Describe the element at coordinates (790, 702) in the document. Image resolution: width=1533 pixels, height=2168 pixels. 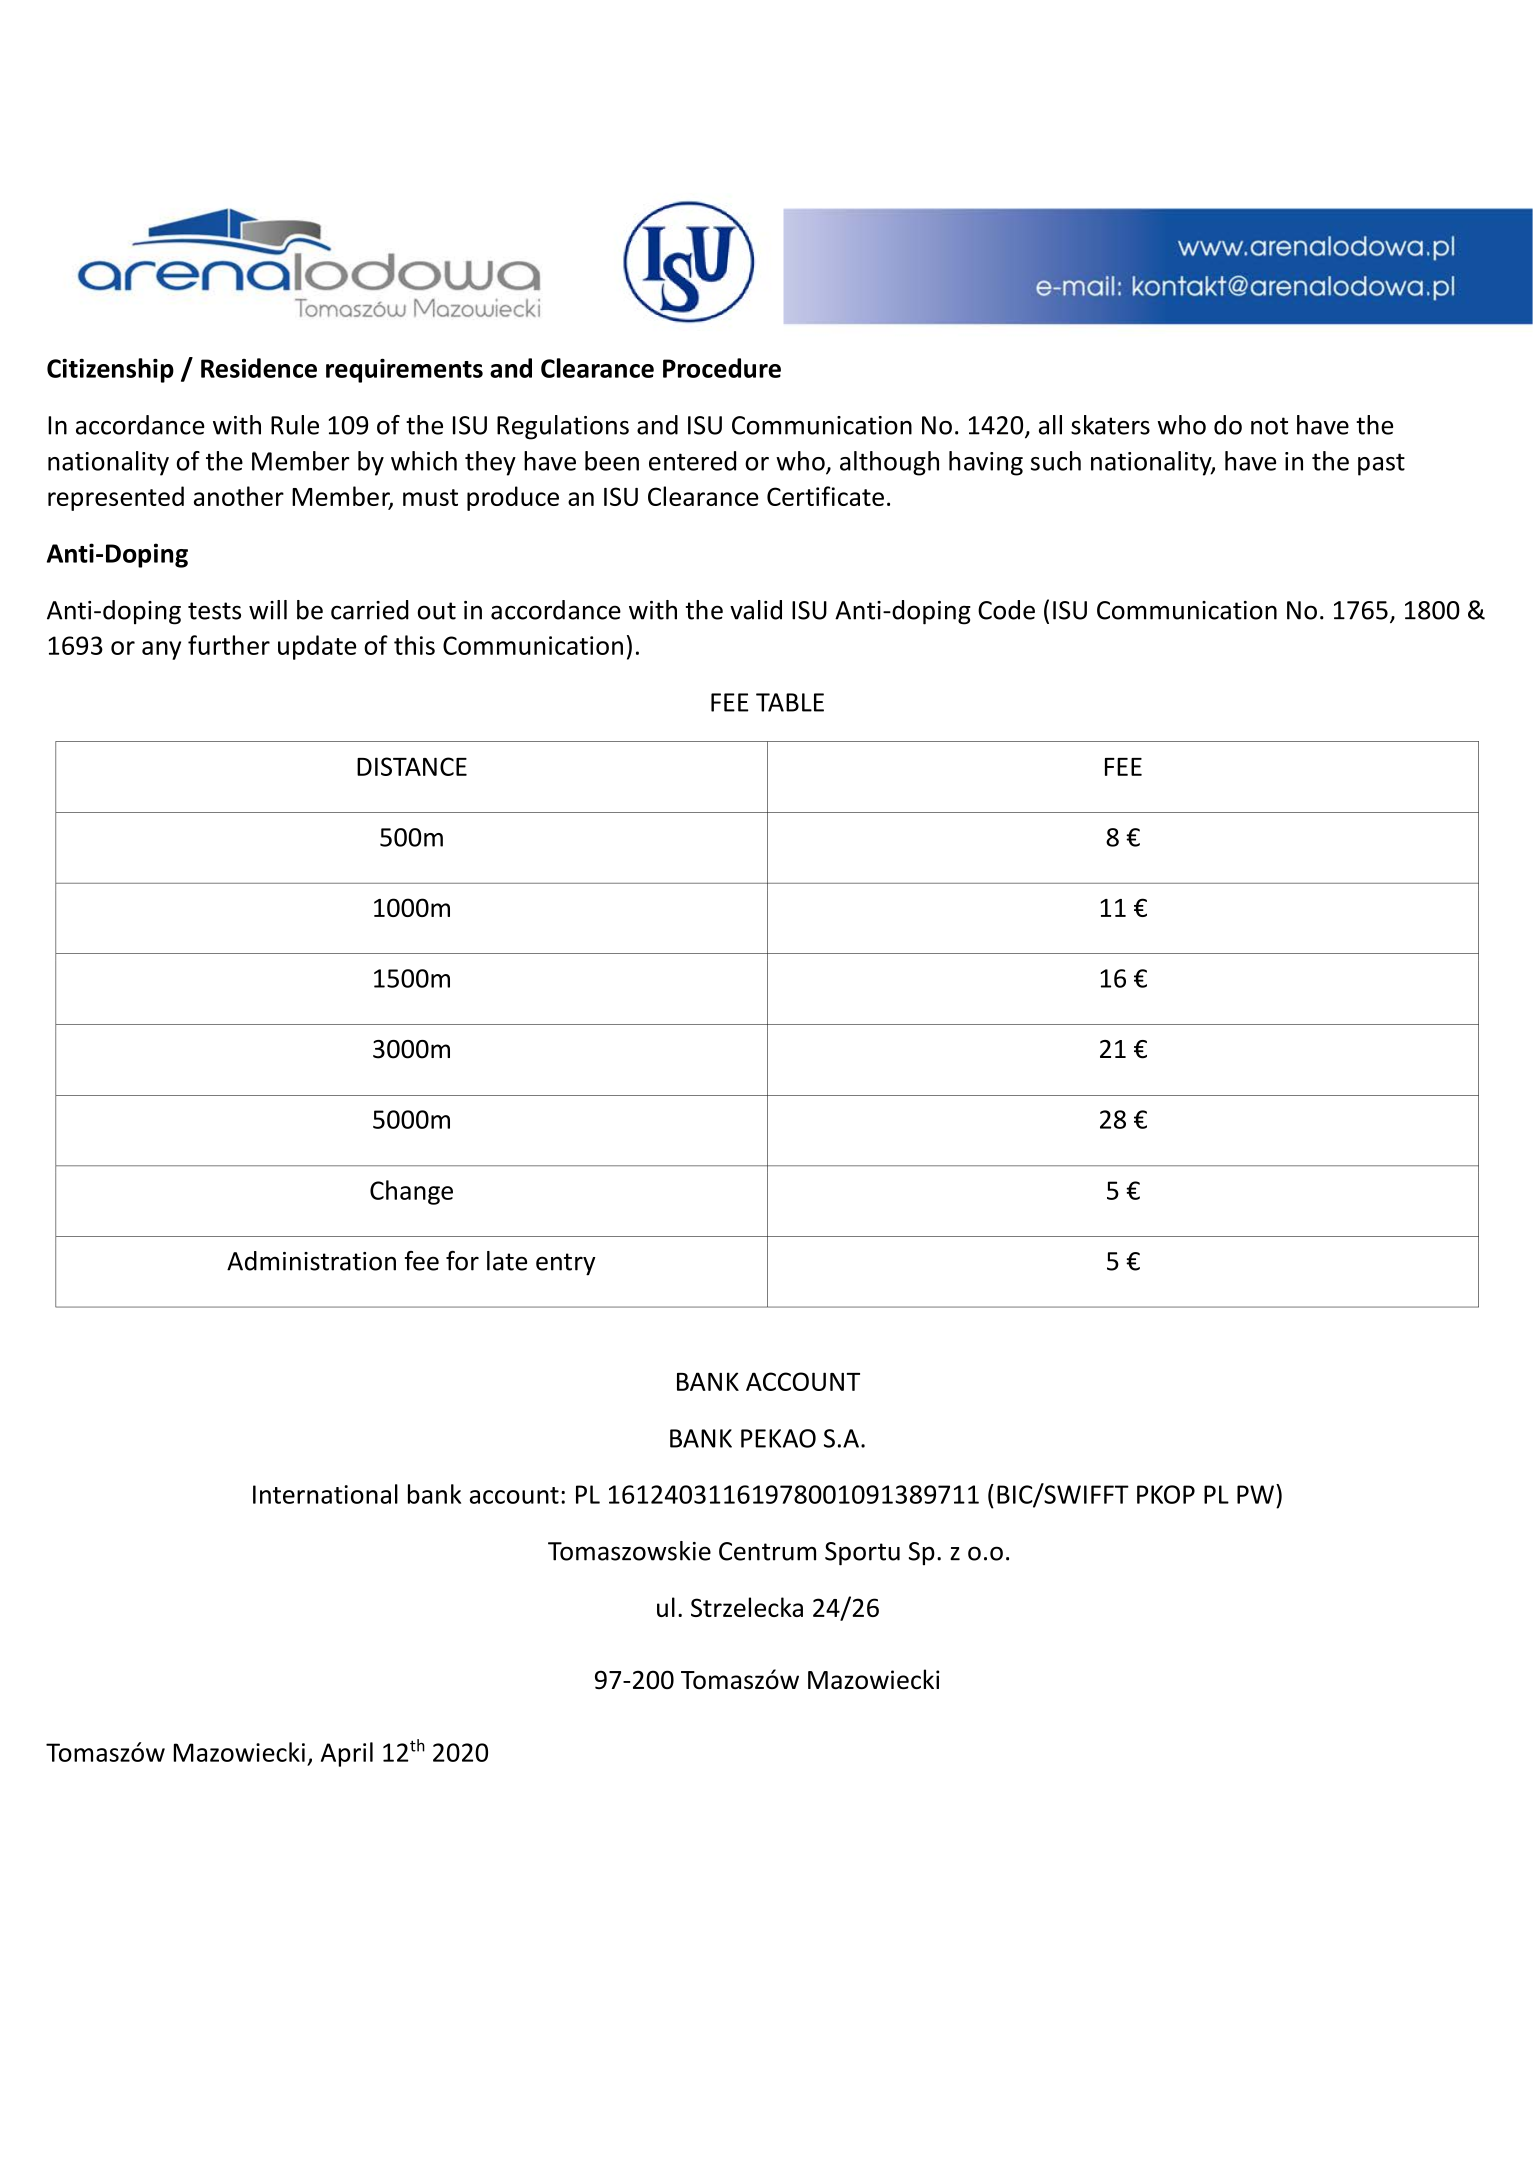
I see `TABLE` at that location.
